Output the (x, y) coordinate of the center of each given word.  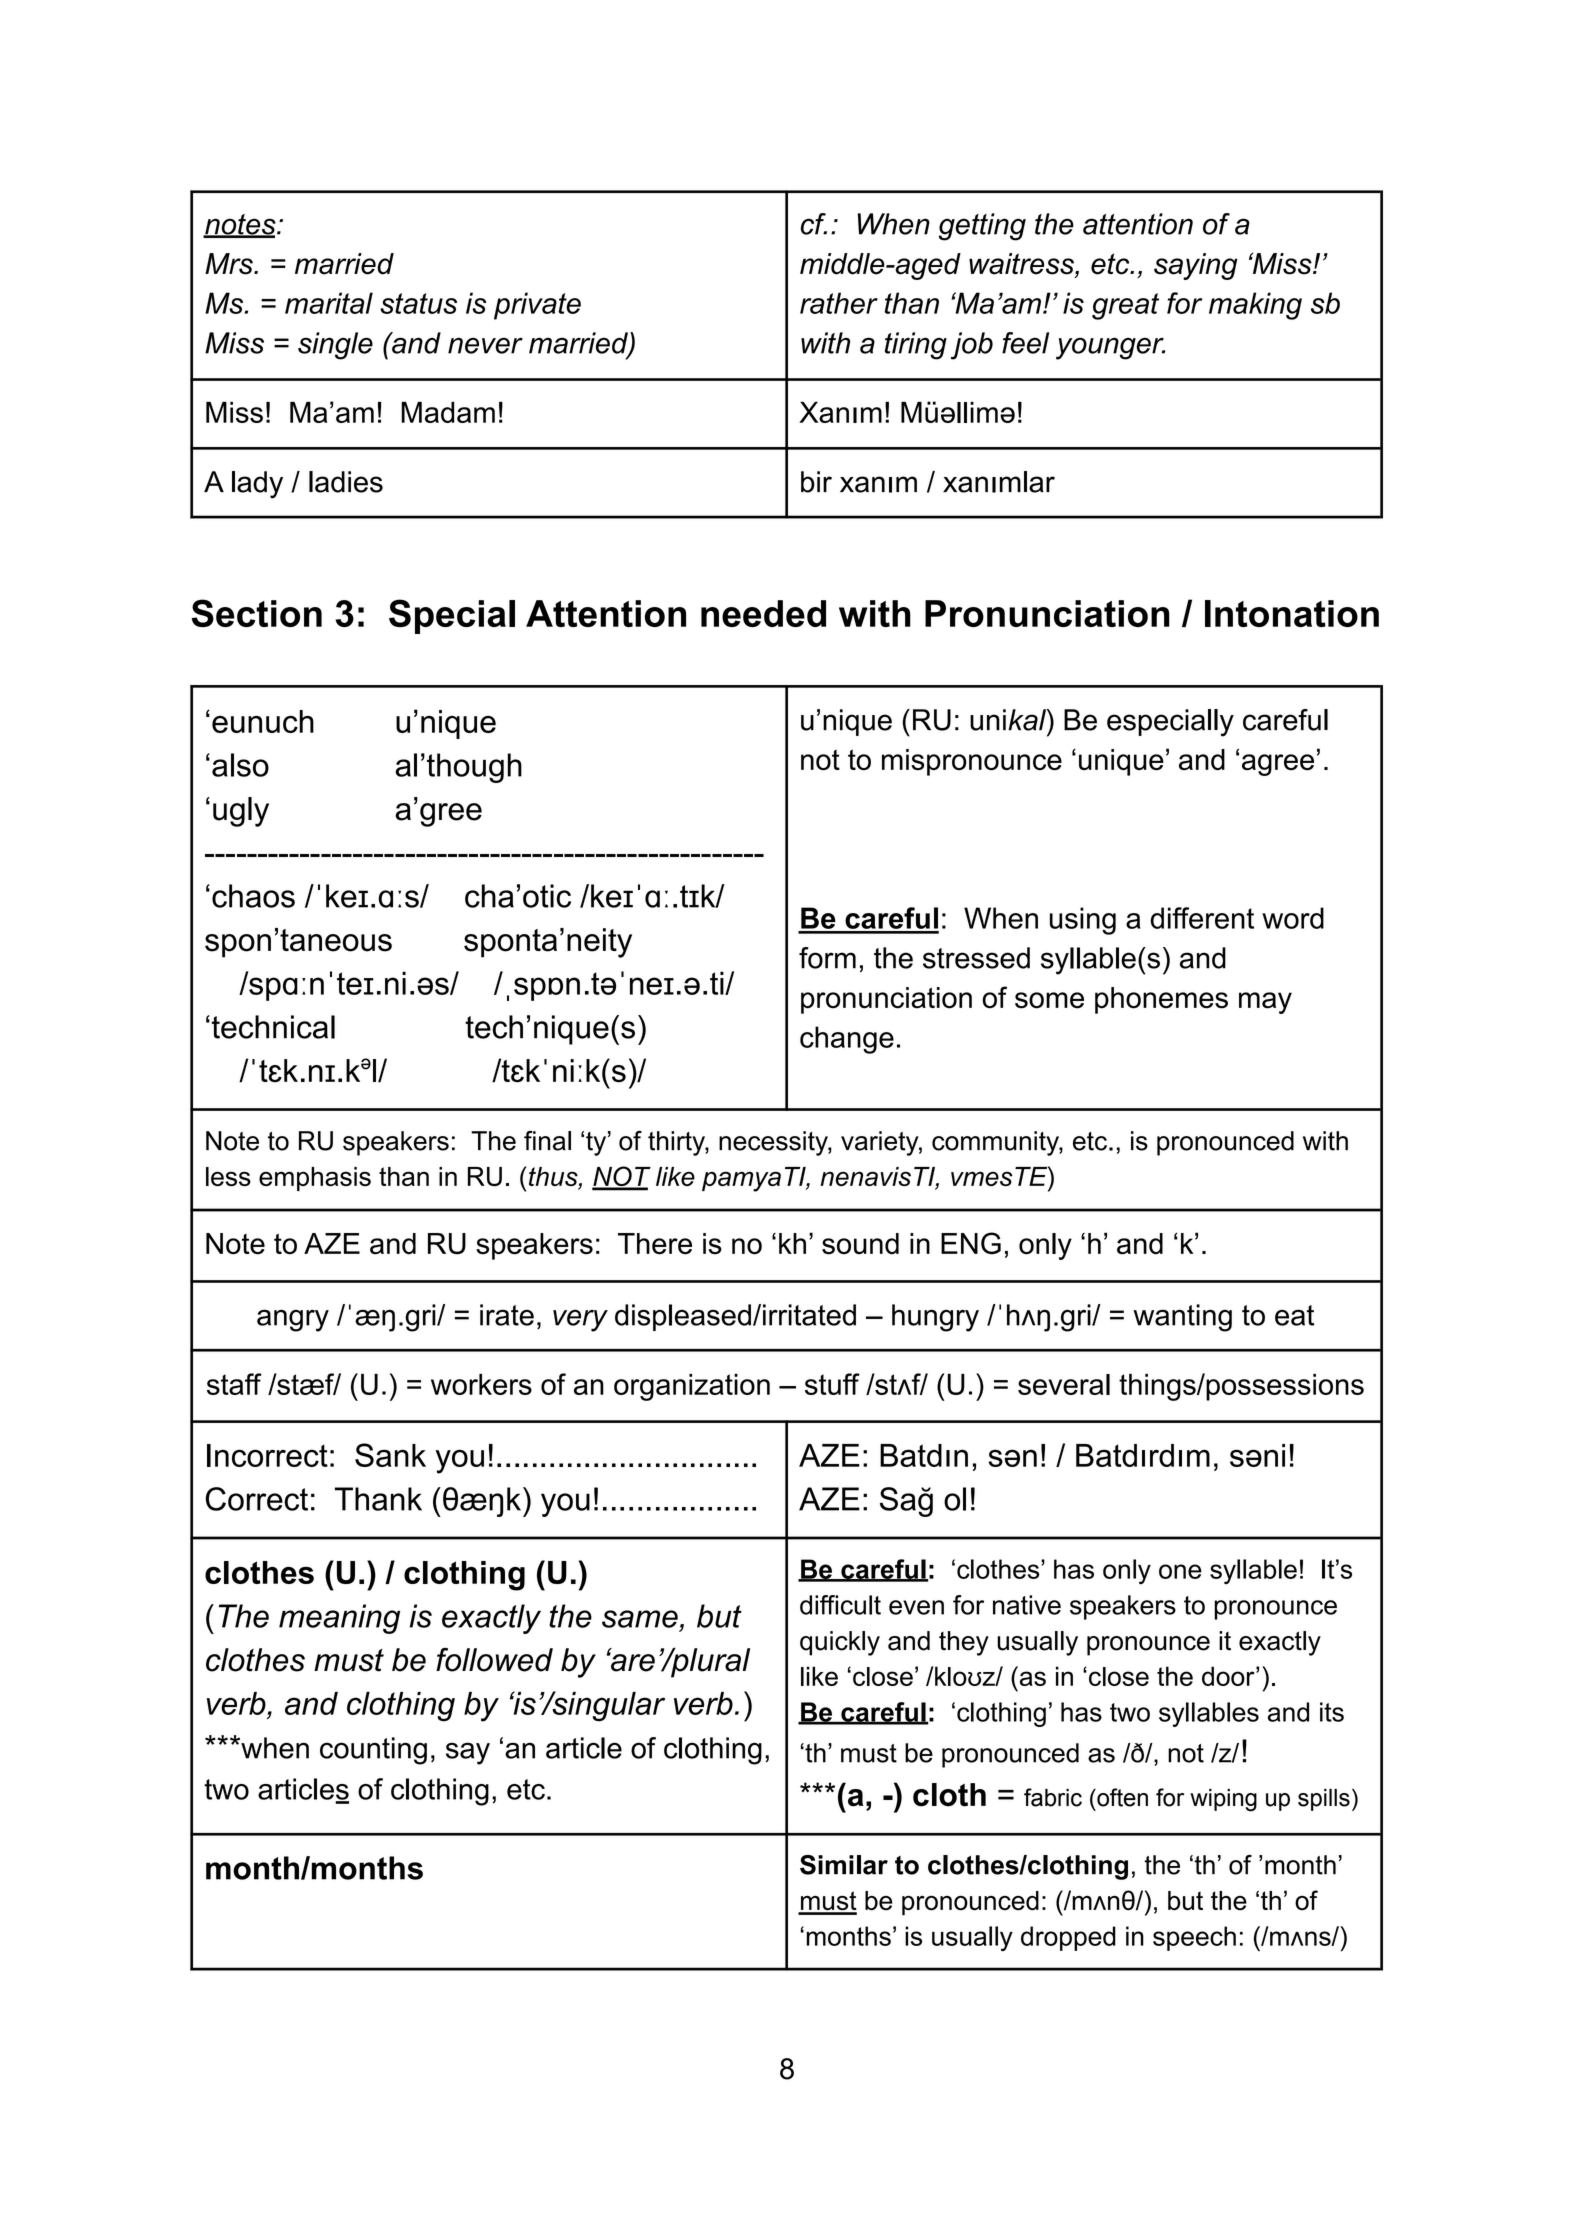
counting (373, 1751)
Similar (844, 1865)
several (1064, 1384)
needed (763, 613)
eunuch (263, 721)
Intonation (1292, 613)
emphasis (315, 1179)
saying (1196, 266)
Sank (390, 1455)
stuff (832, 1384)
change (847, 1040)
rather (839, 303)
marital (329, 303)
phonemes (1161, 1000)
